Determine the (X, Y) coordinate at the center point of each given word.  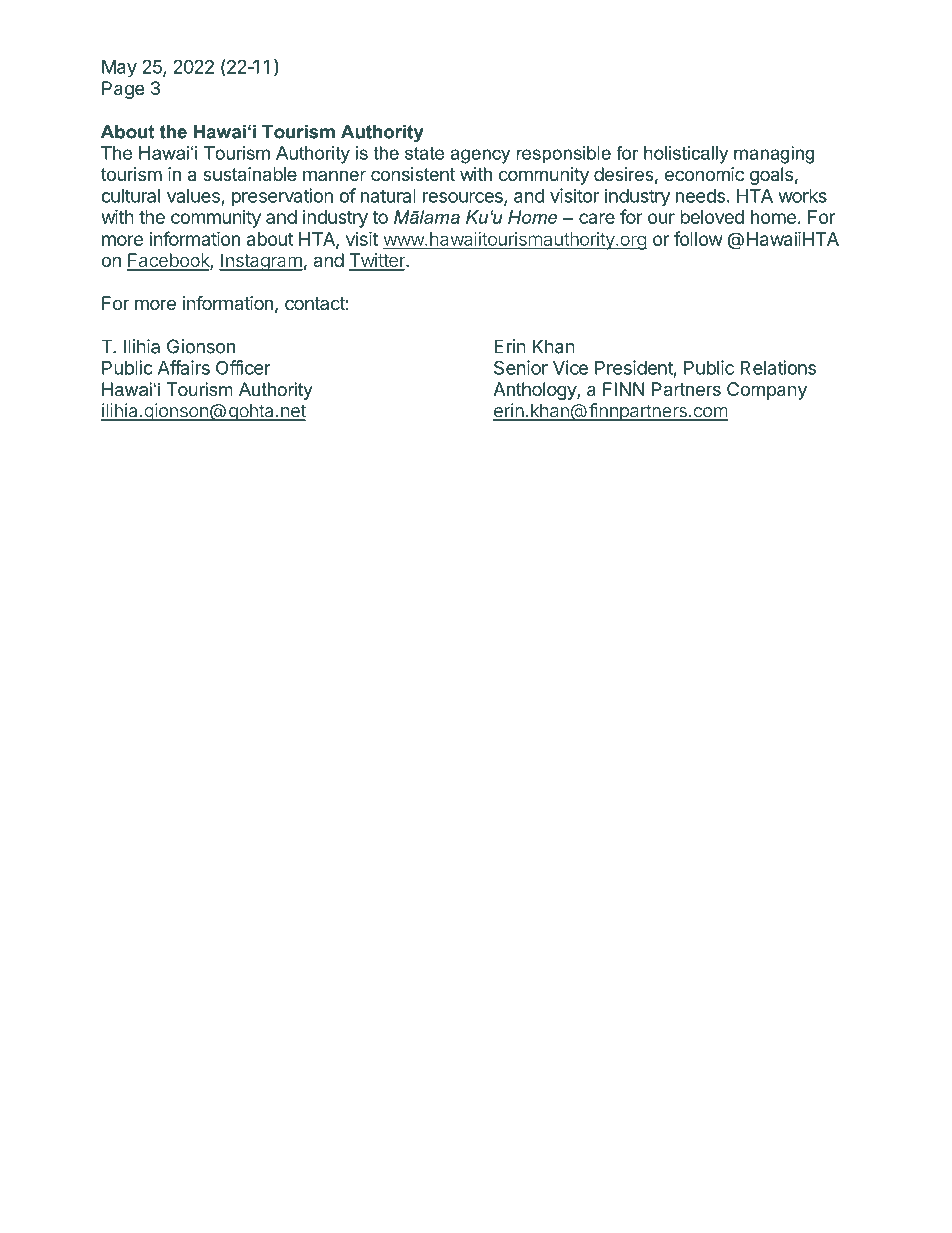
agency (480, 156)
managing (774, 155)
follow (698, 238)
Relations (778, 367)
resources (464, 198)
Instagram (261, 262)
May (119, 69)
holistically (686, 155)
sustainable (250, 174)
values (193, 196)
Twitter (378, 261)
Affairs (184, 367)
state (424, 153)
